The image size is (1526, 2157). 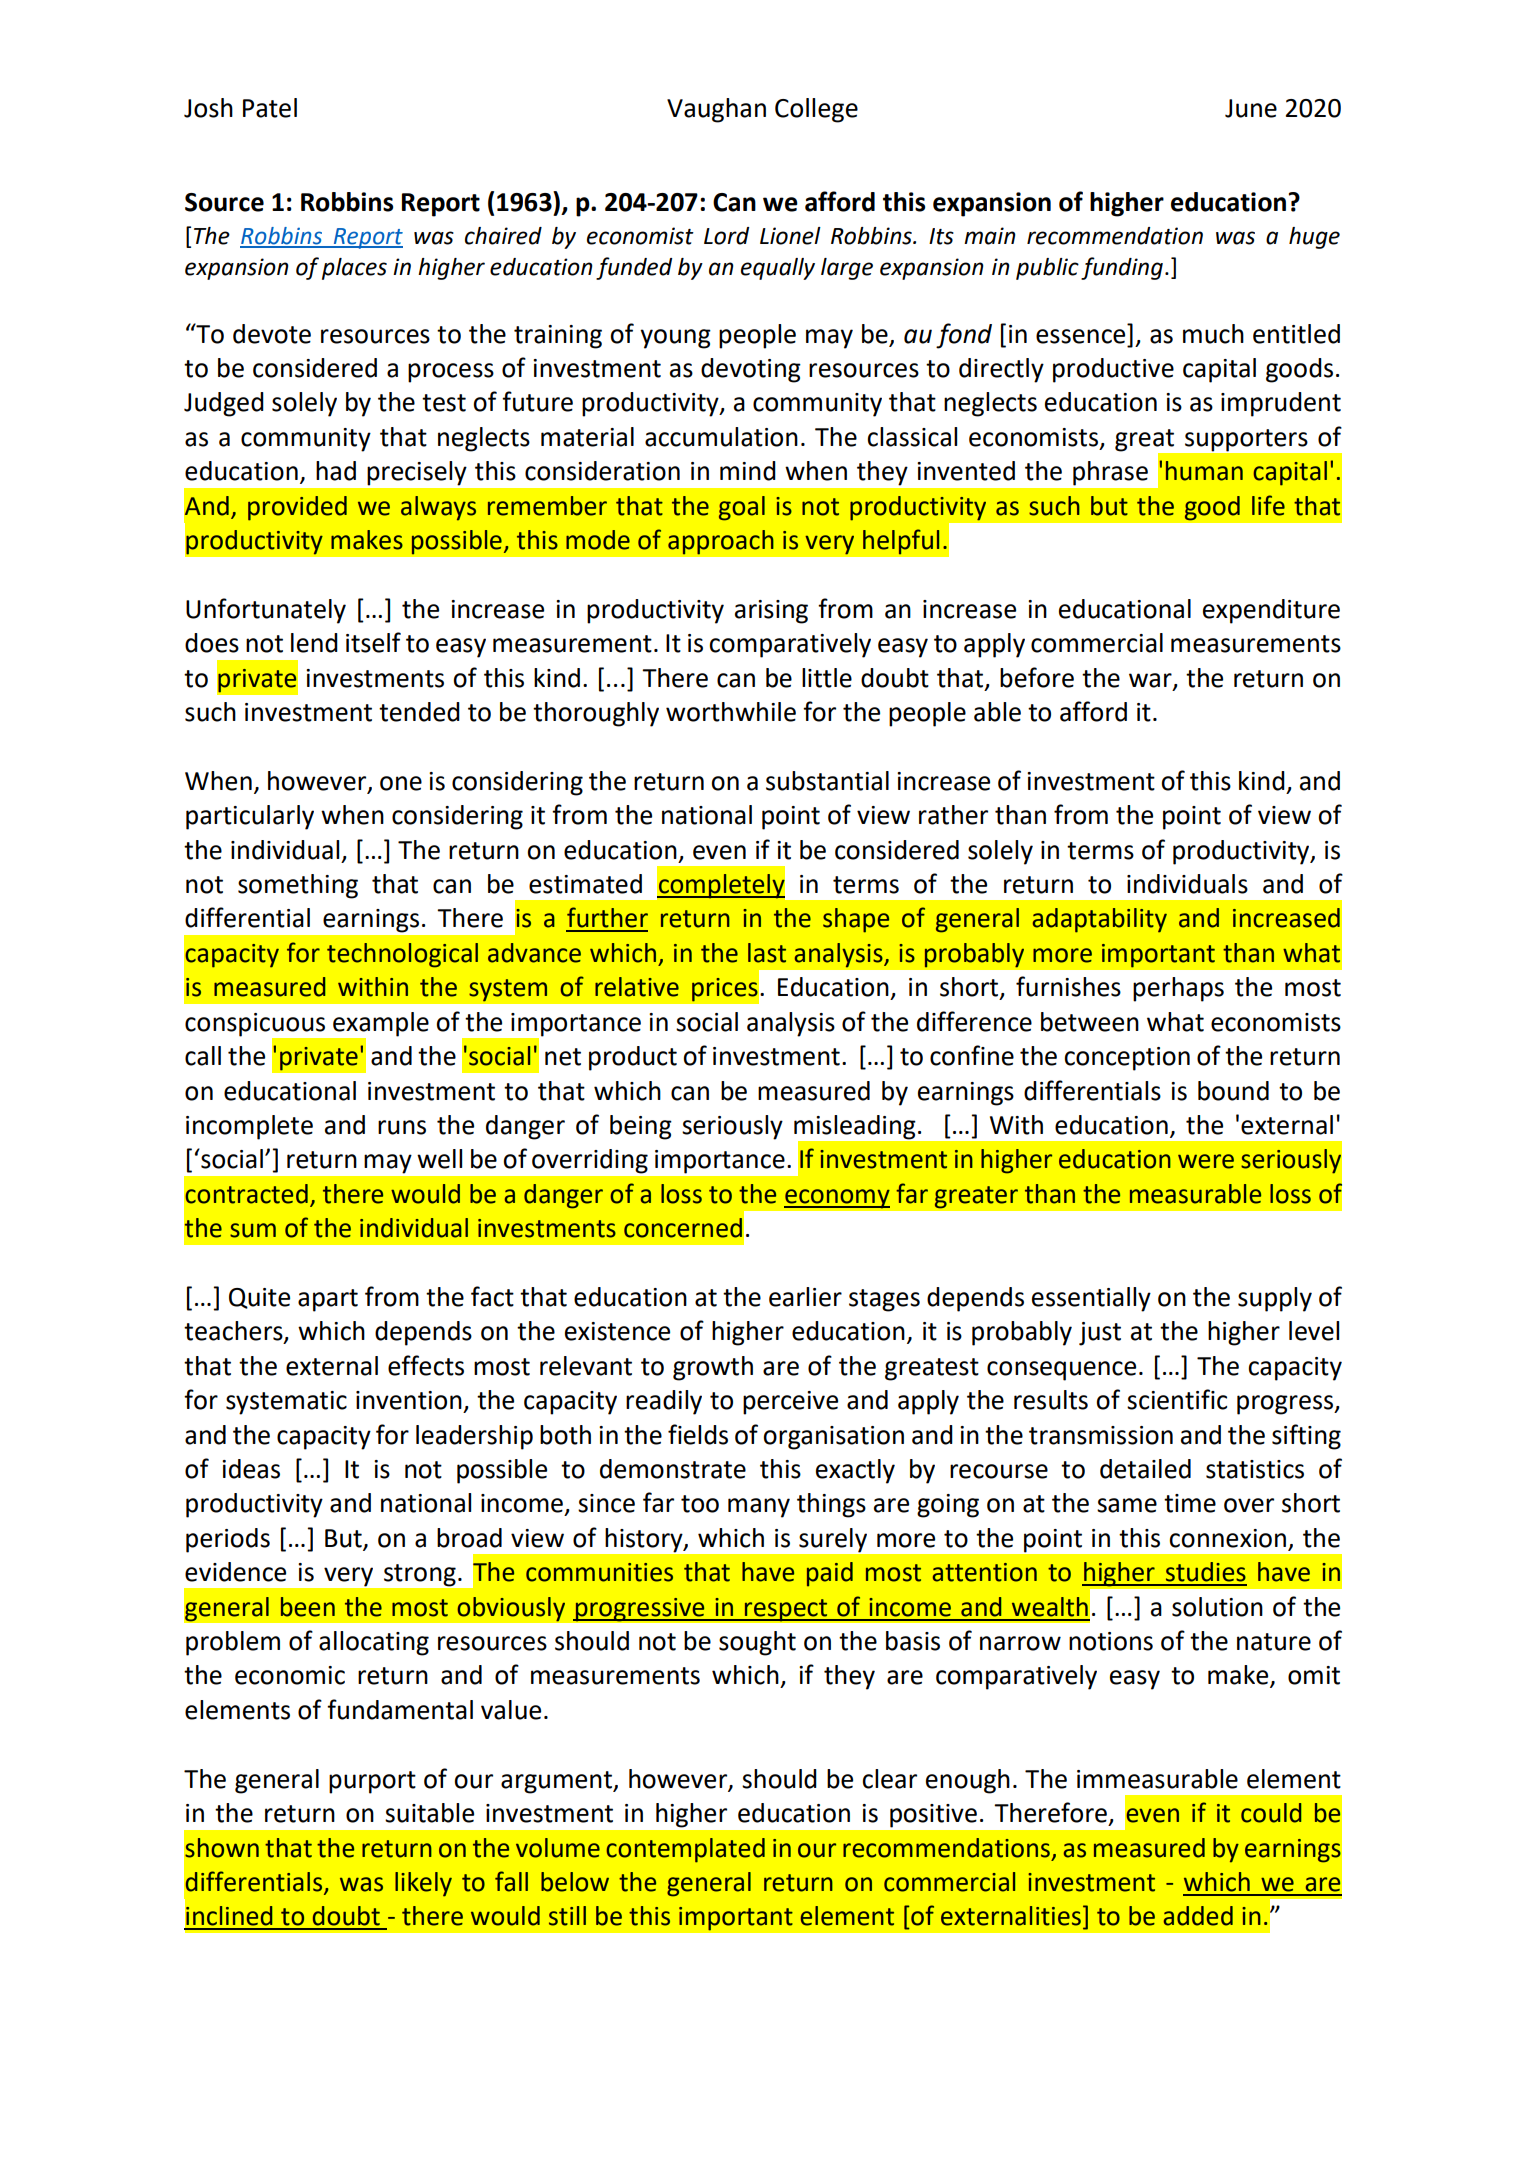 I want to click on June, so click(x=1251, y=108).
